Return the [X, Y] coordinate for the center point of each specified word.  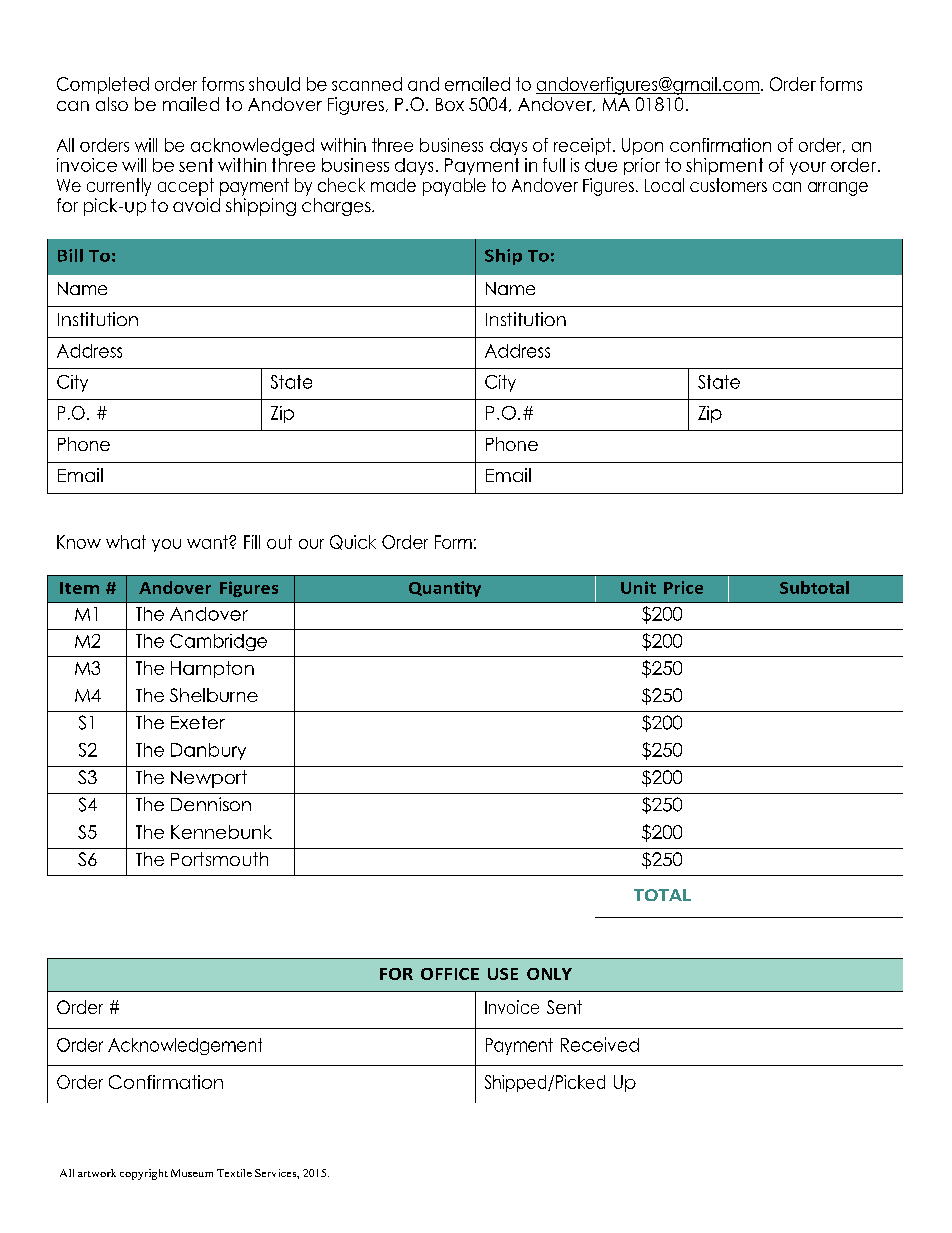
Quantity [445, 589]
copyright [144, 1174]
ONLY [549, 974]
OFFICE [450, 974]
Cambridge [218, 642]
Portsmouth [219, 859]
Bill [70, 255]
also [112, 104]
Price [683, 587]
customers [728, 185]
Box [450, 104]
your [808, 168]
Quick [353, 542]
